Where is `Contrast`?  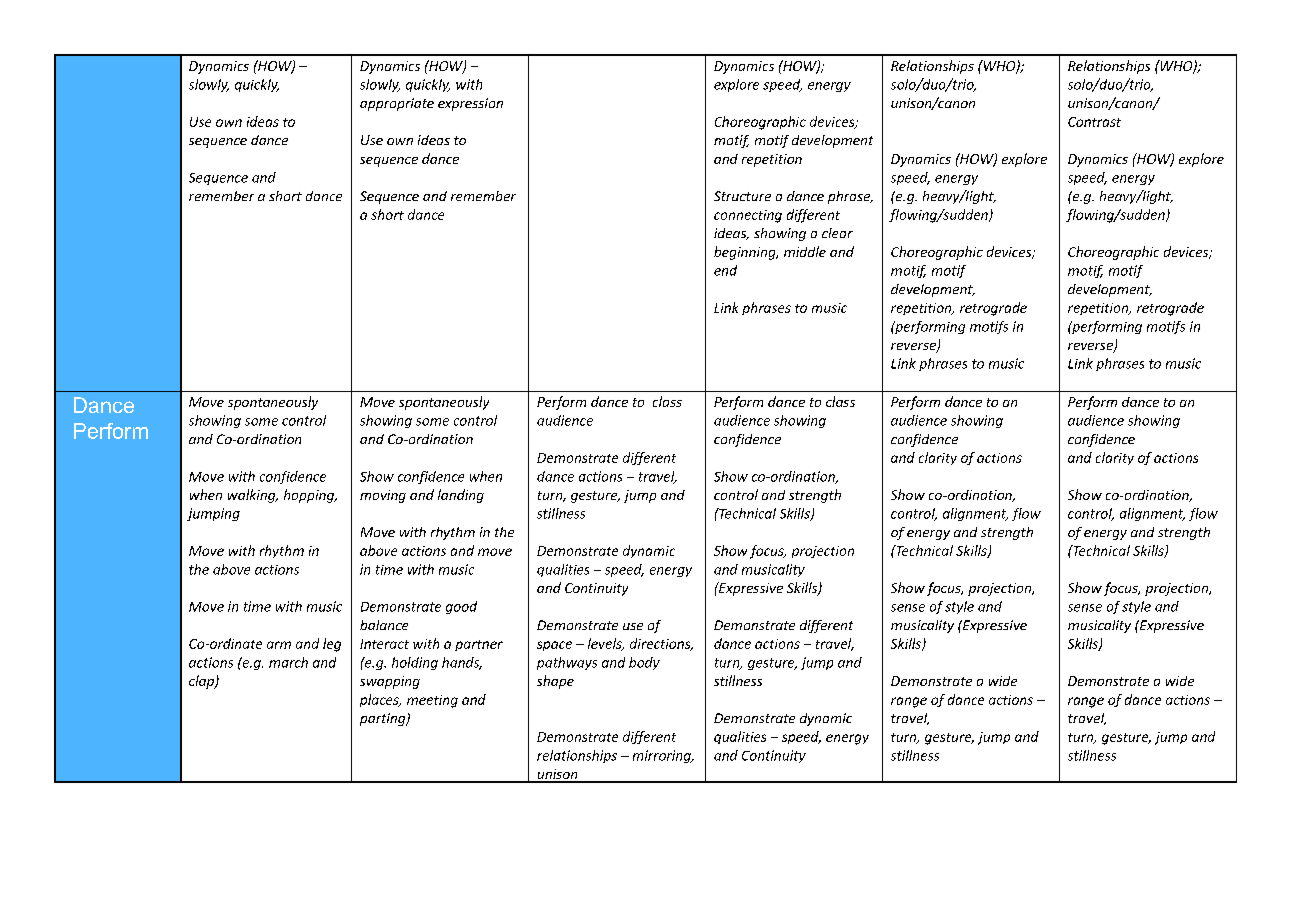
Contrast is located at coordinates (1094, 122).
